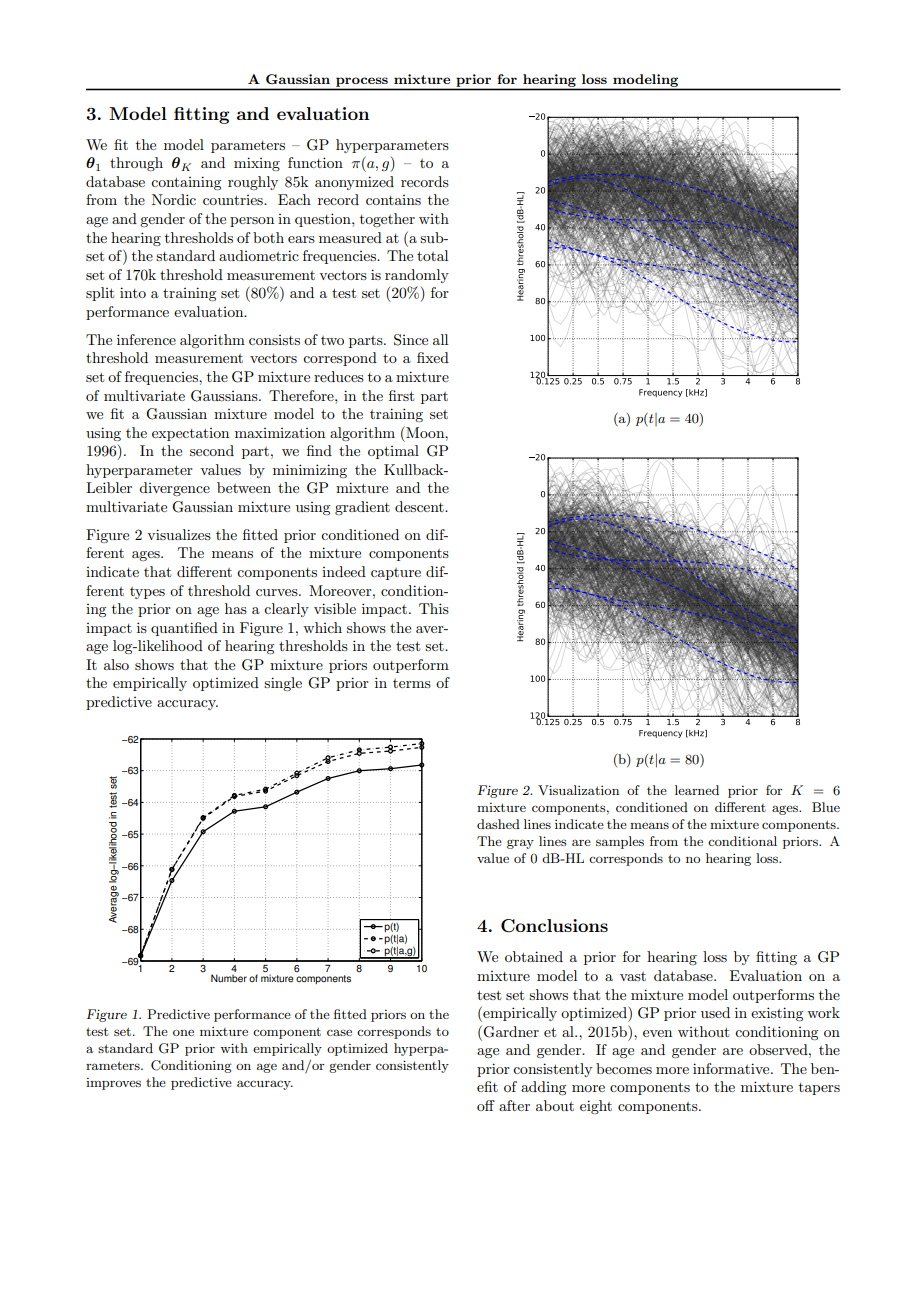 The image size is (924, 1308). Describe the element at coordinates (113, 1084) in the document. I see `improves` at that location.
